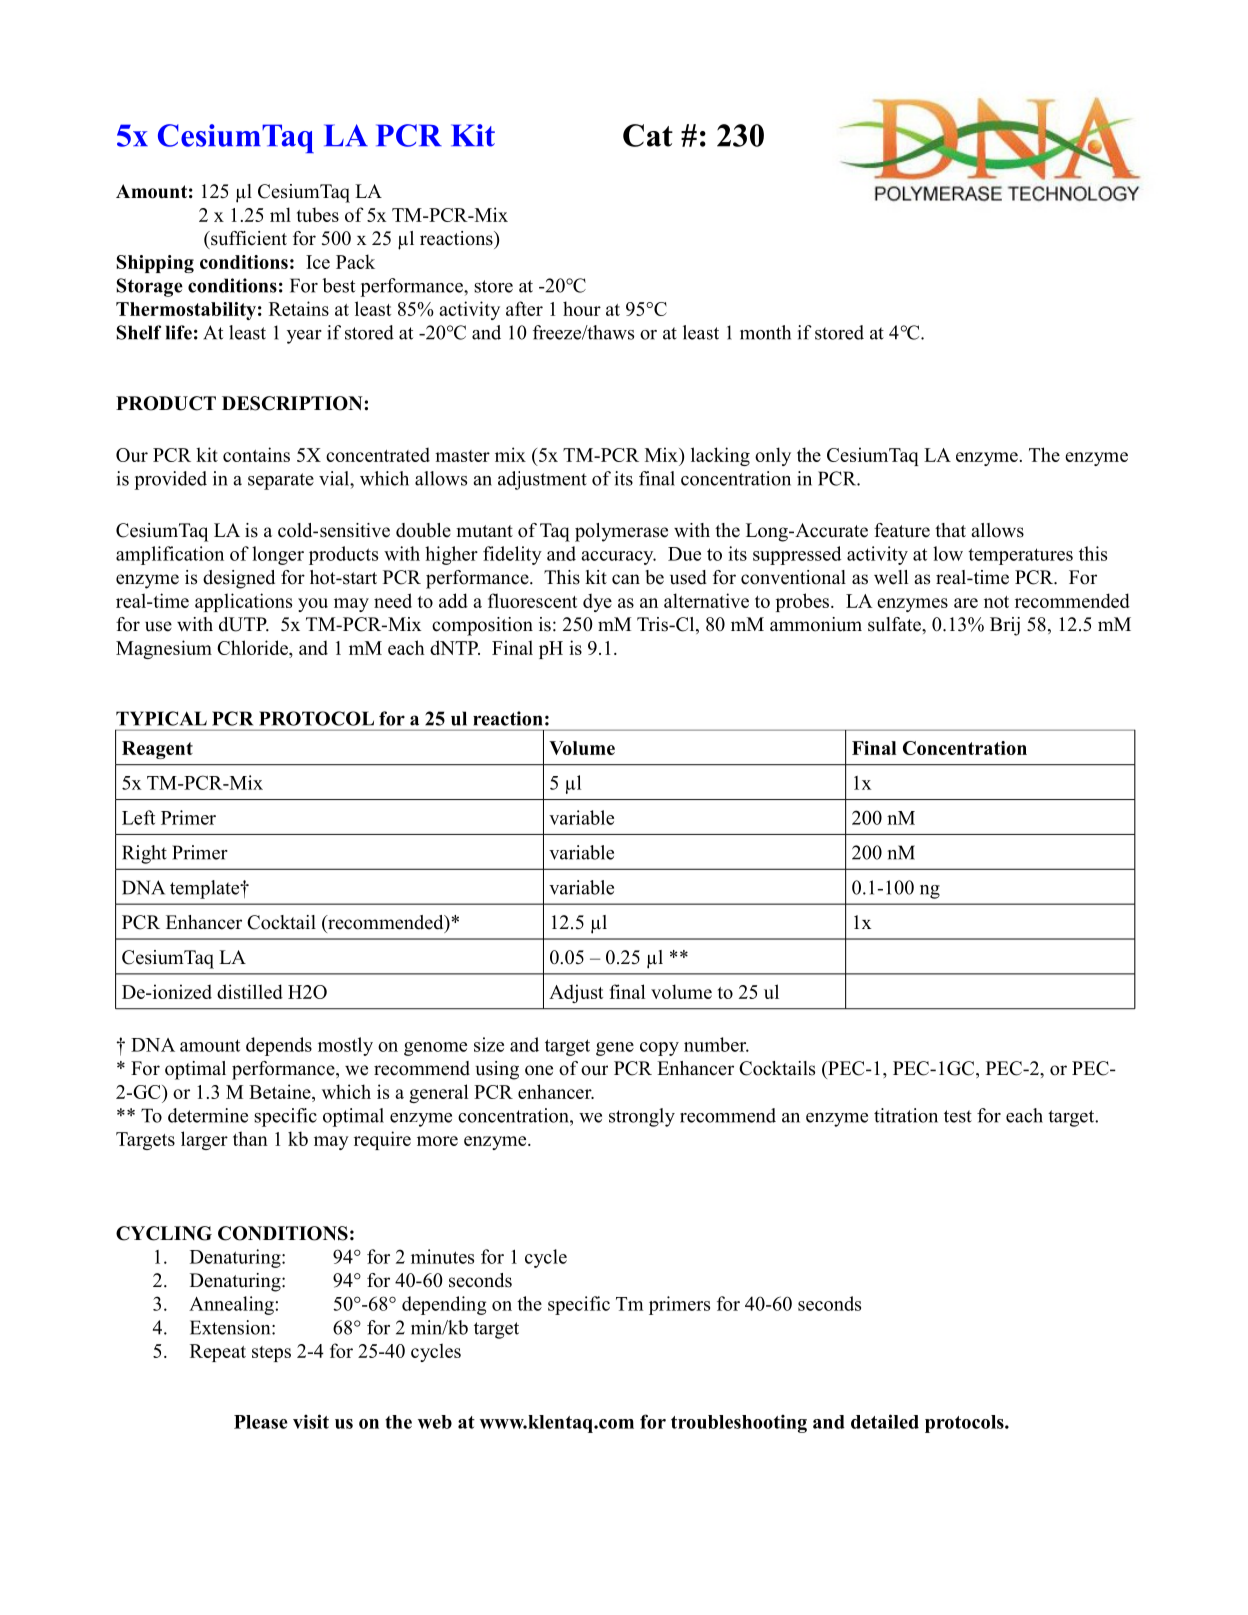 The image size is (1248, 1615). Describe the element at coordinates (885, 1421) in the page. I see `detailed` at that location.
